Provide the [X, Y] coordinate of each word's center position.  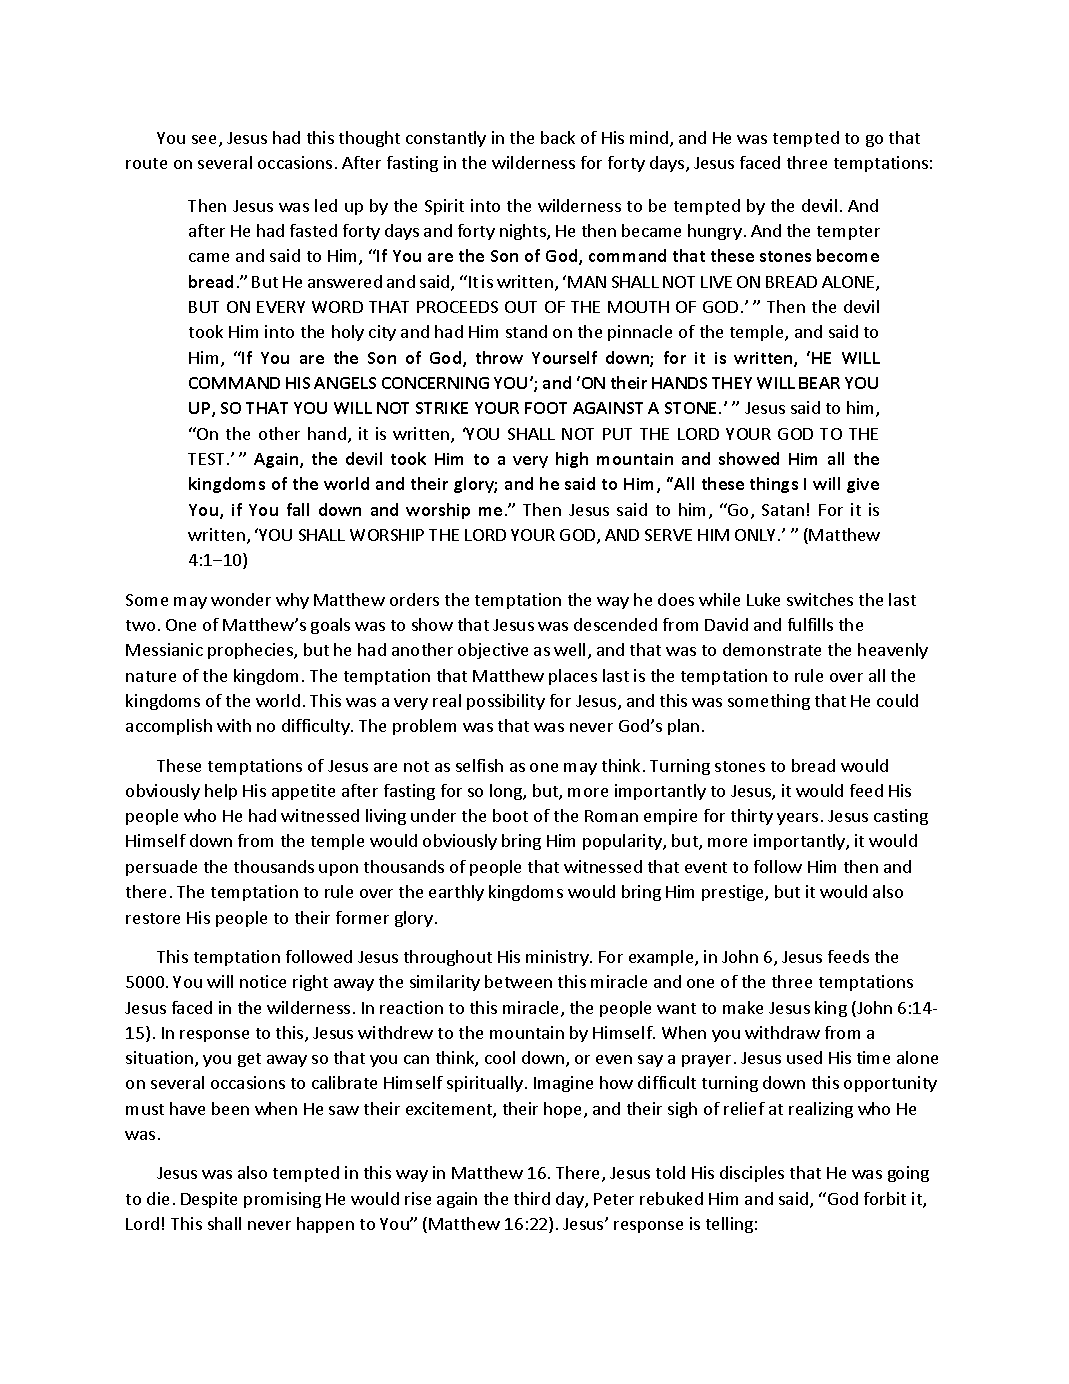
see [204, 139]
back [558, 137]
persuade [161, 868]
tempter [848, 233]
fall [298, 509]
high [572, 460]
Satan [783, 510]
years [797, 819]
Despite [209, 1200]
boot [510, 815]
